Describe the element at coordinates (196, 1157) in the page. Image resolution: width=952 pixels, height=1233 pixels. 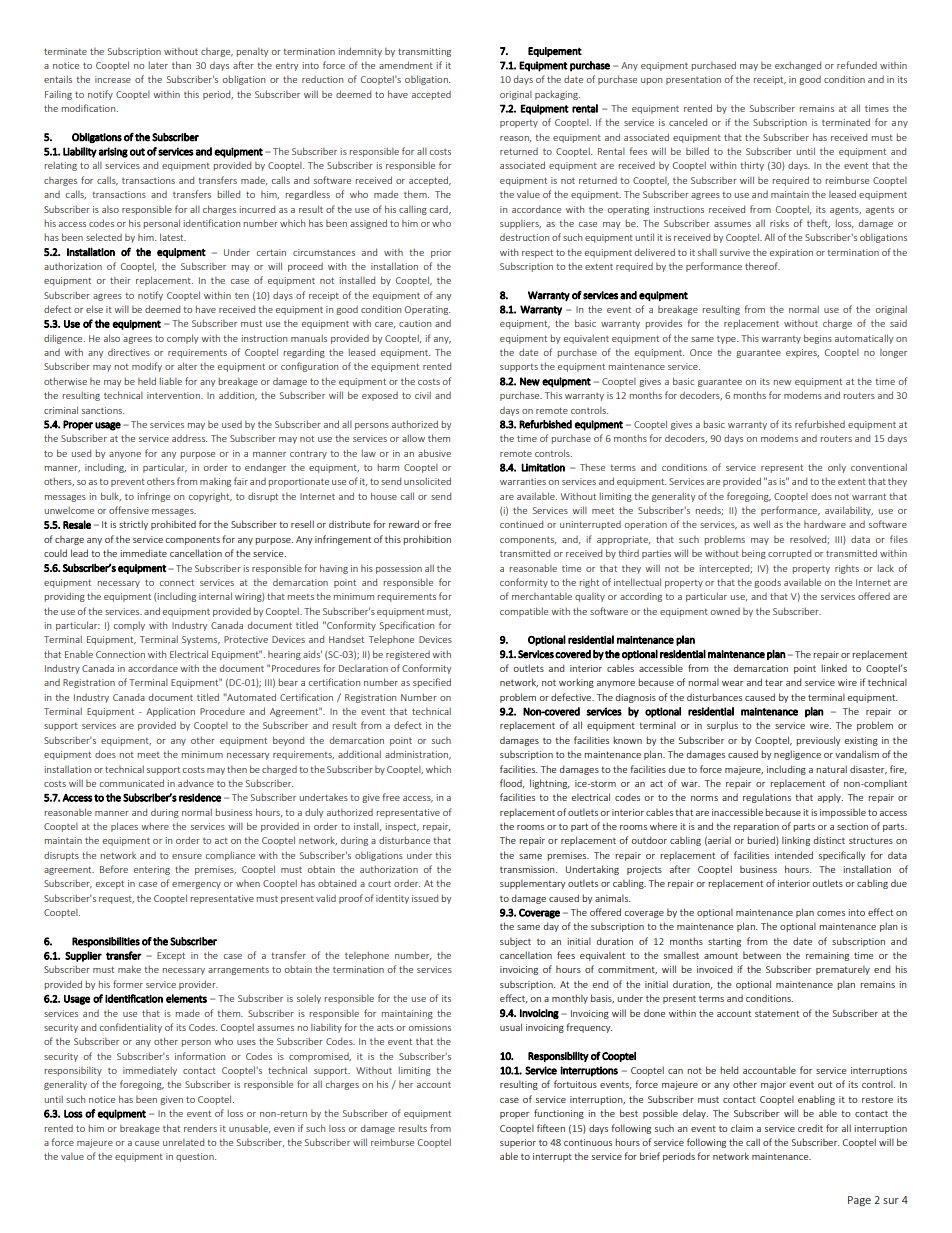
I see `question` at that location.
